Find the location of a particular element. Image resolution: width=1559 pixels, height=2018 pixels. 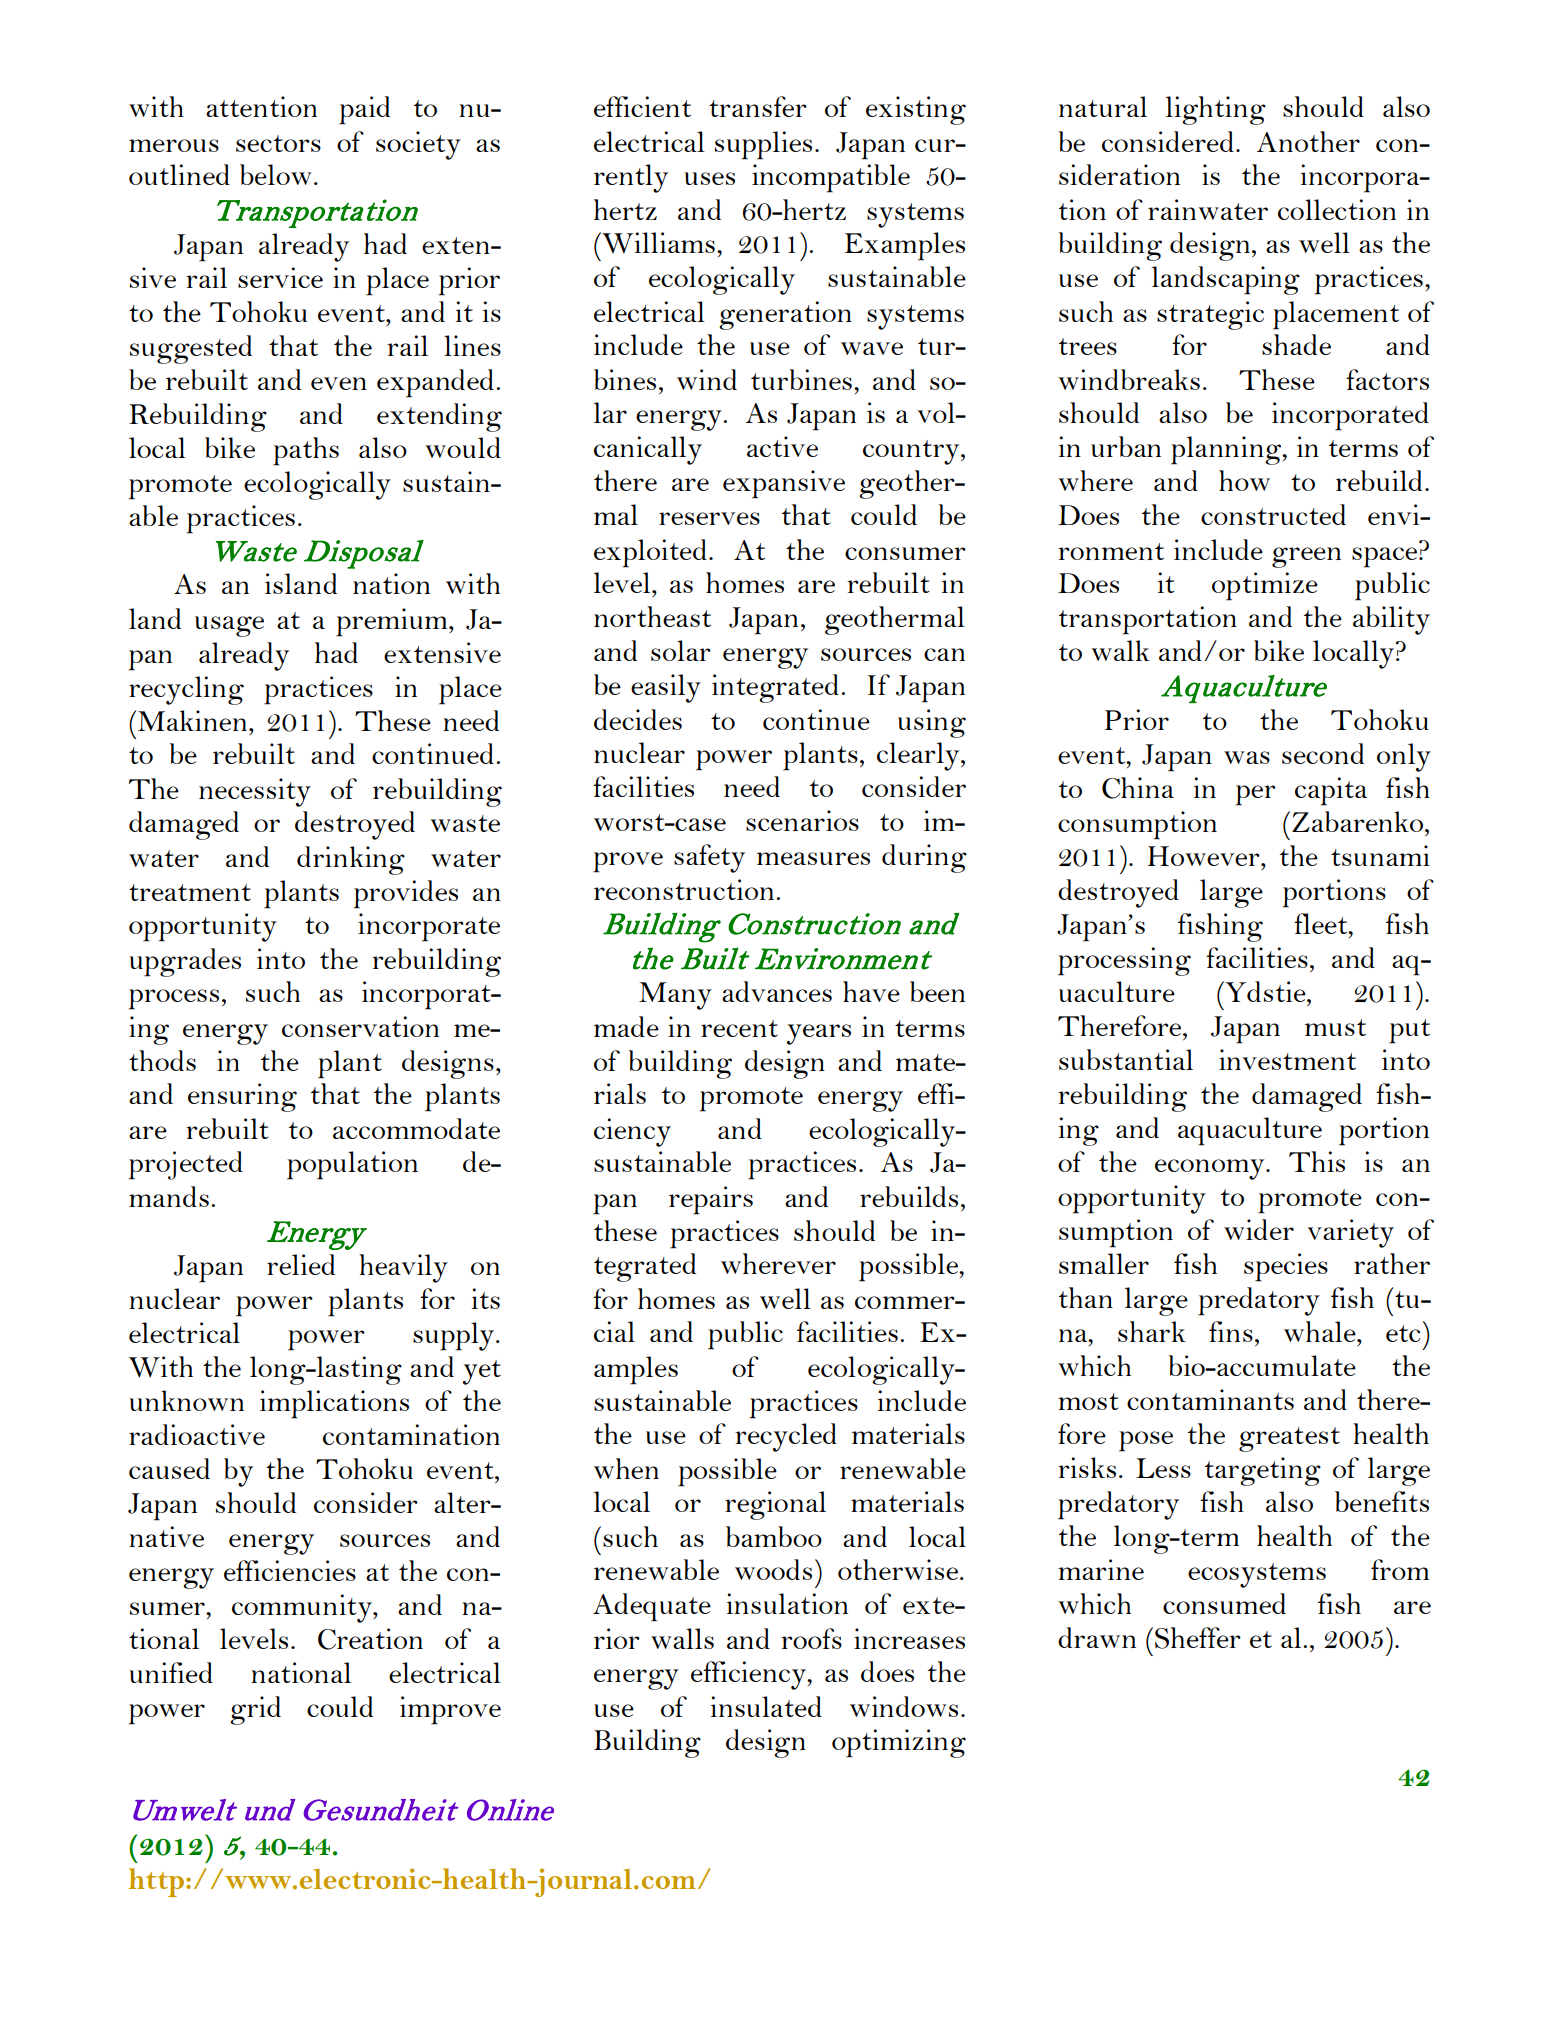

recycled is located at coordinates (786, 1437).
